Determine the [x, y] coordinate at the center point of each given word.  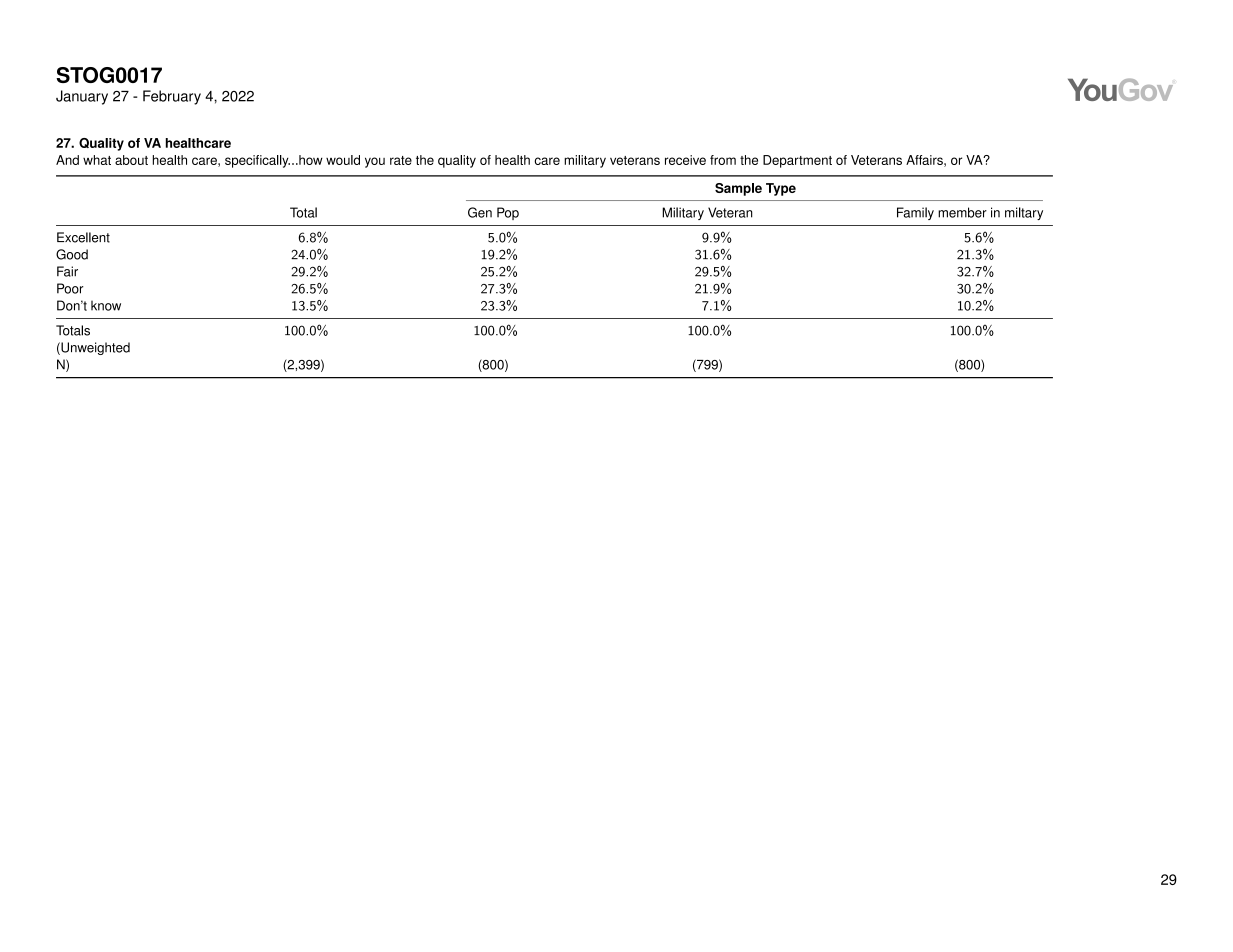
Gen [480, 212]
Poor [70, 288]
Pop [508, 213]
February [172, 97]
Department [797, 161]
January [82, 97]
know [106, 305]
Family [915, 213]
